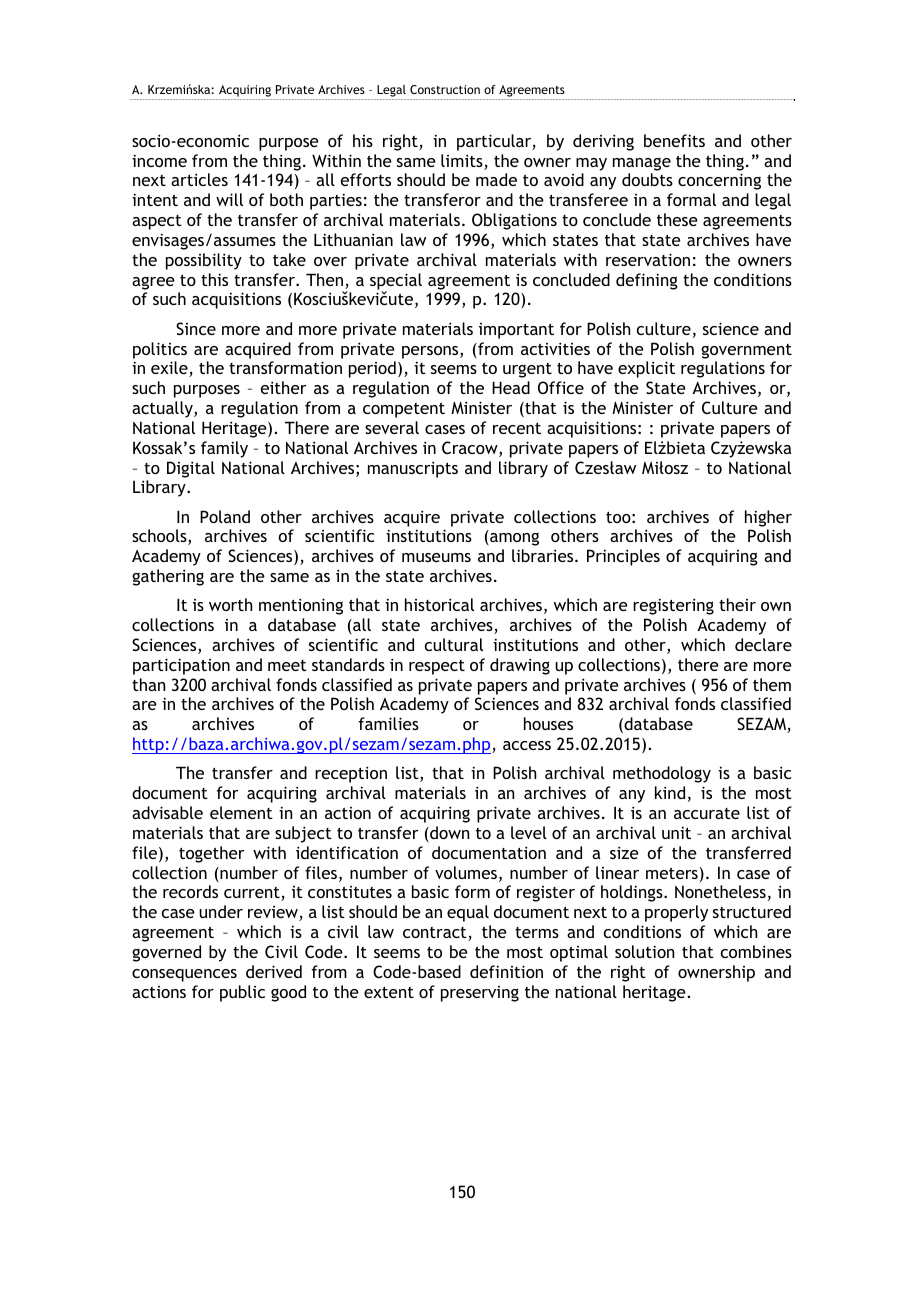 The height and width of the document is (1308, 924). What do you see at coordinates (184, 975) in the document?
I see `consequences` at bounding box center [184, 975].
